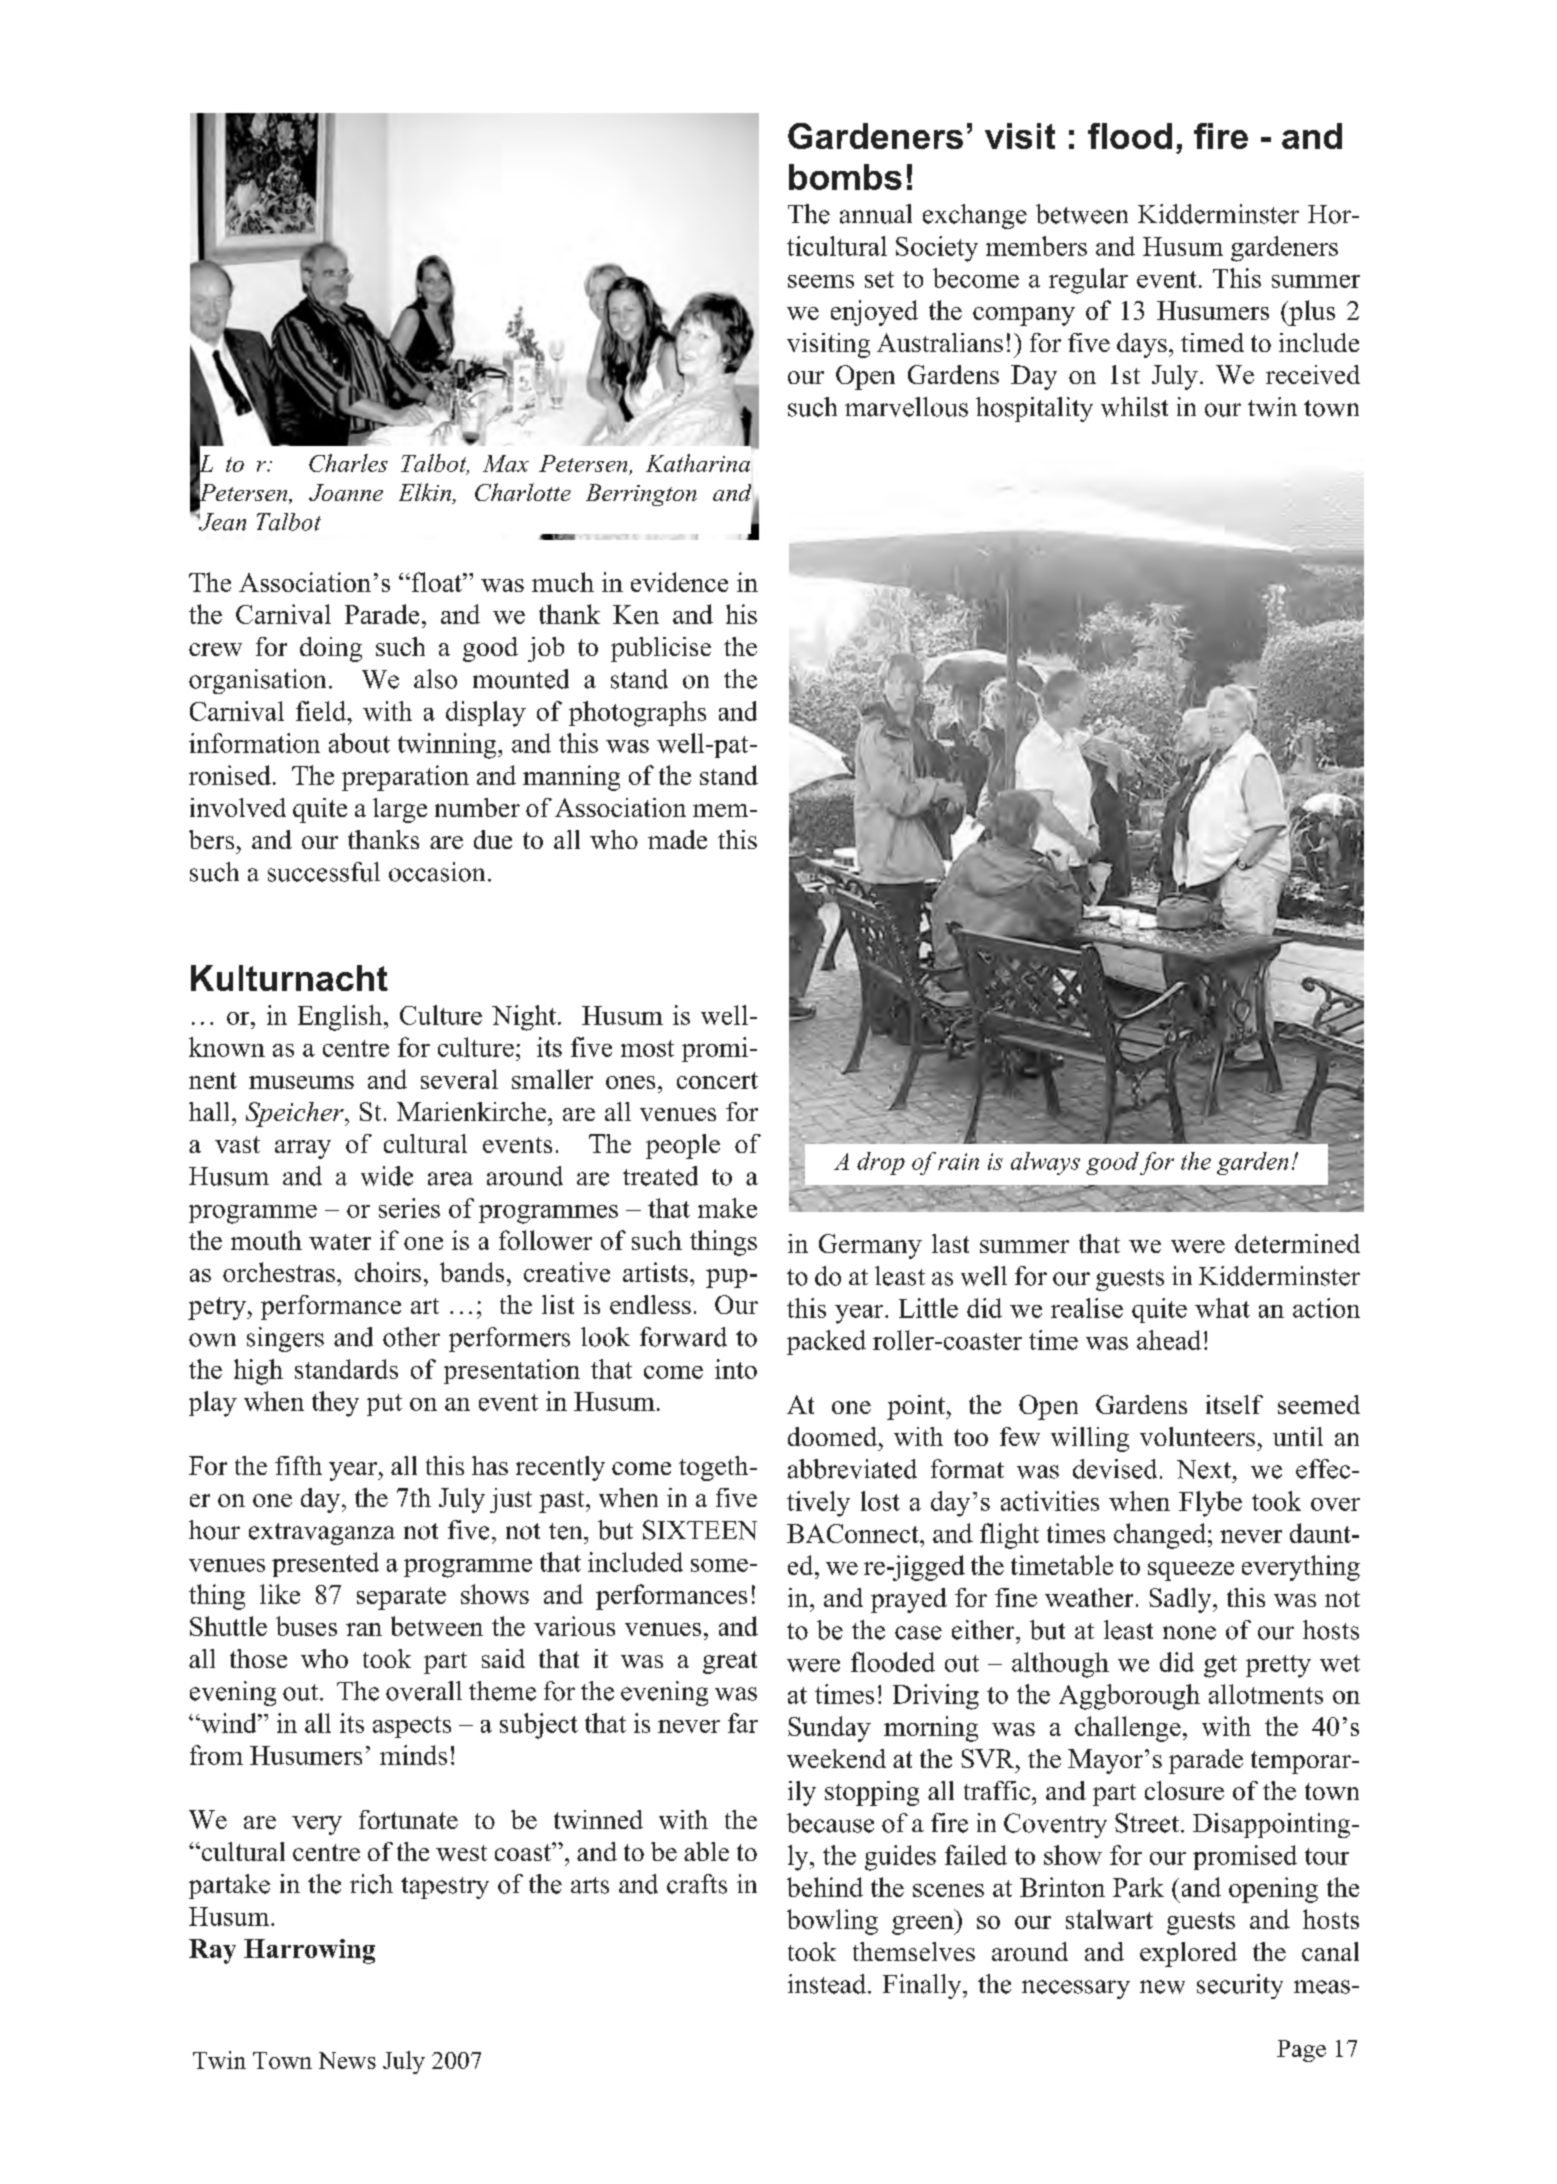  What do you see at coordinates (661, 649) in the document?
I see `publicise` at bounding box center [661, 649].
